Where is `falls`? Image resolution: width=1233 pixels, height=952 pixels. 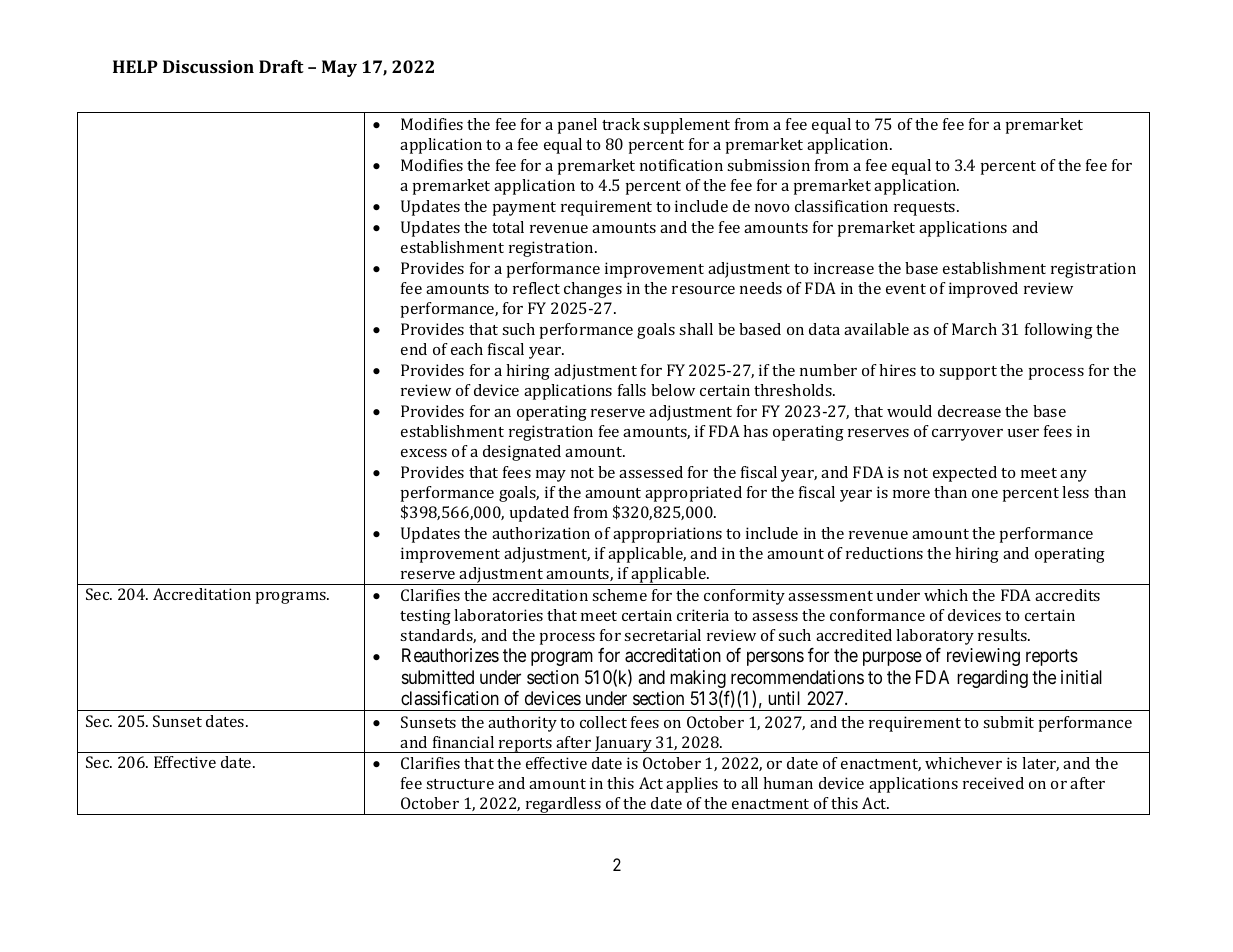 falls is located at coordinates (632, 390).
